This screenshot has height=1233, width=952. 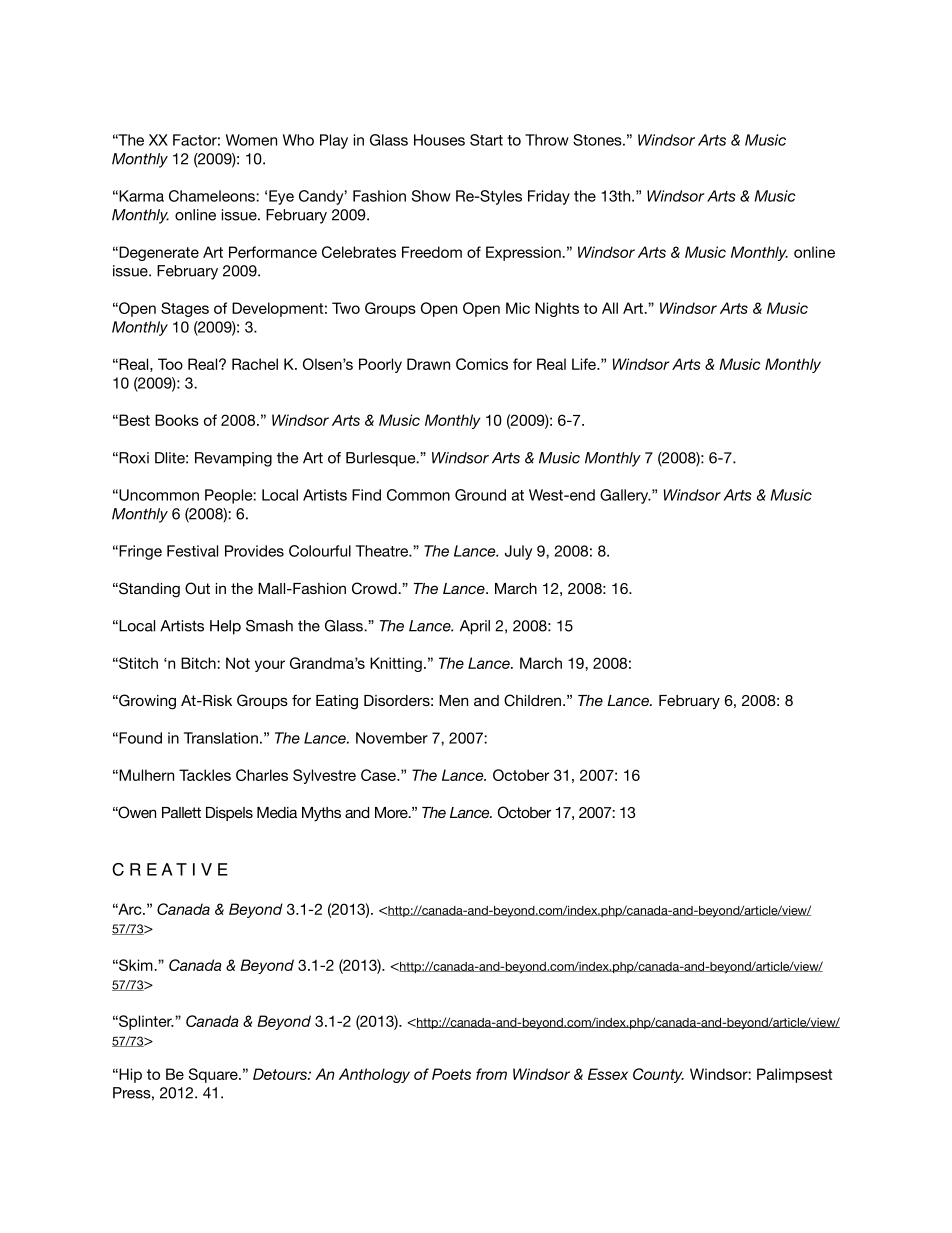 I want to click on Rachel, so click(x=255, y=364).
